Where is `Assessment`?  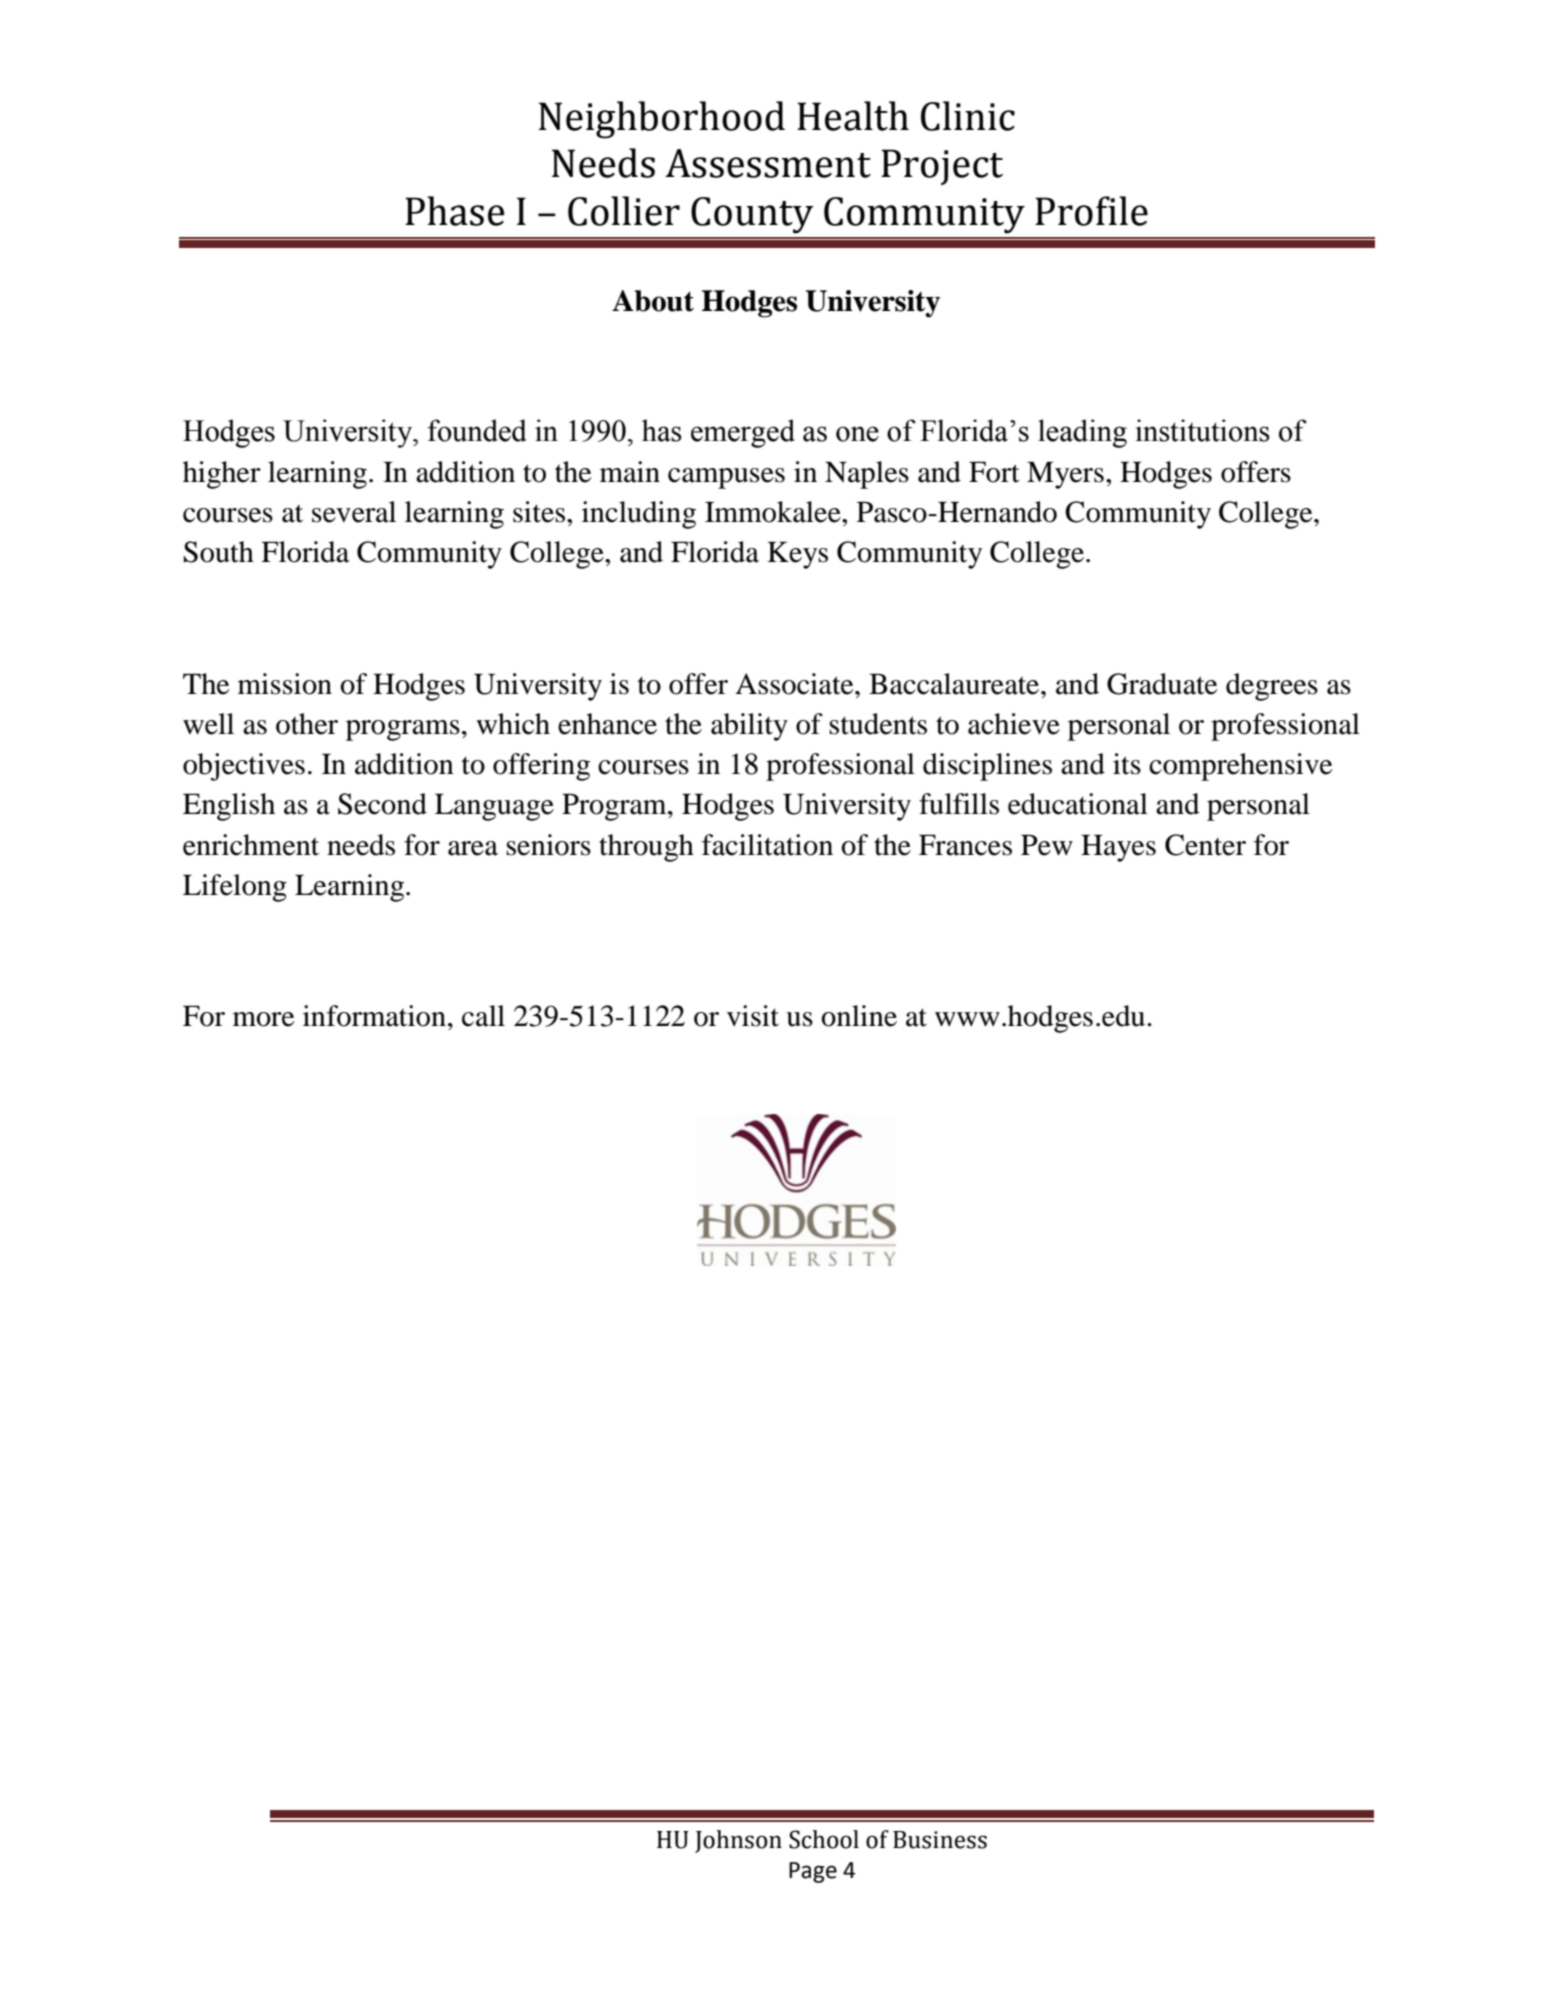
Assessment is located at coordinates (768, 163).
